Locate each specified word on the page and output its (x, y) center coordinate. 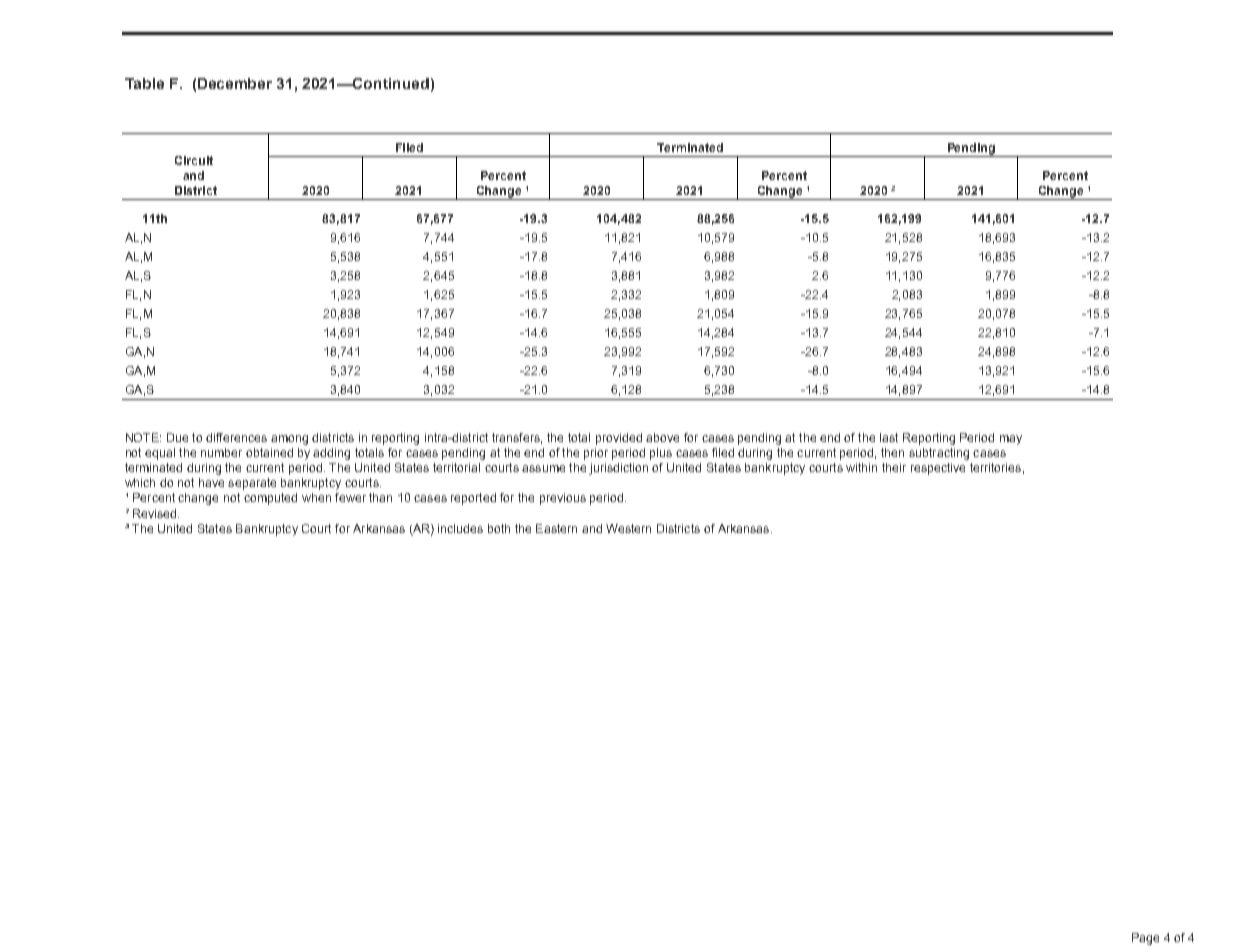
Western (628, 528)
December (235, 83)
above (662, 437)
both (499, 528)
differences (236, 437)
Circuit (194, 160)
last (889, 437)
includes (460, 528)
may (1011, 440)
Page (1145, 939)
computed (270, 499)
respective (938, 469)
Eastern (556, 528)
